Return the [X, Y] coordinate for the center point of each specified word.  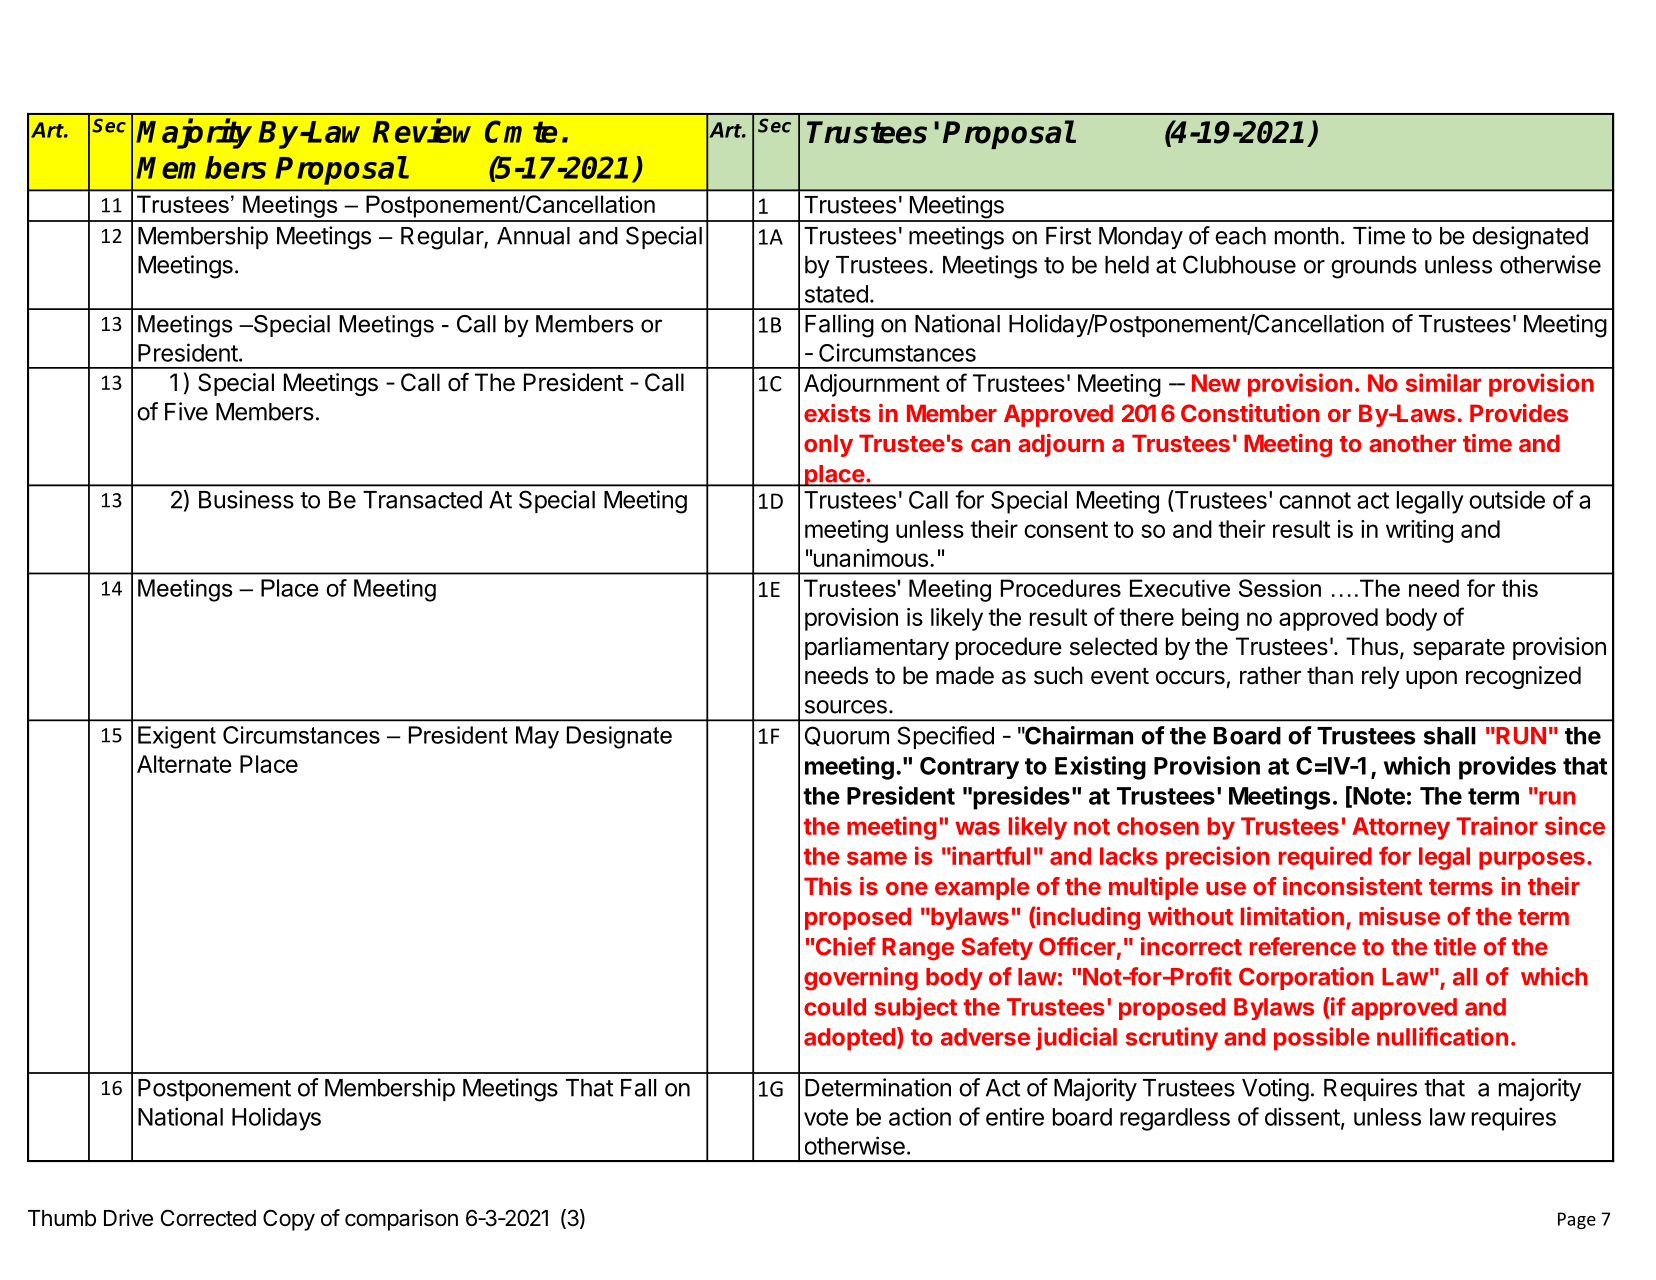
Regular [443, 238]
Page [1577, 1220]
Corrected [208, 1218]
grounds [1374, 267]
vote [826, 1117]
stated [836, 294]
